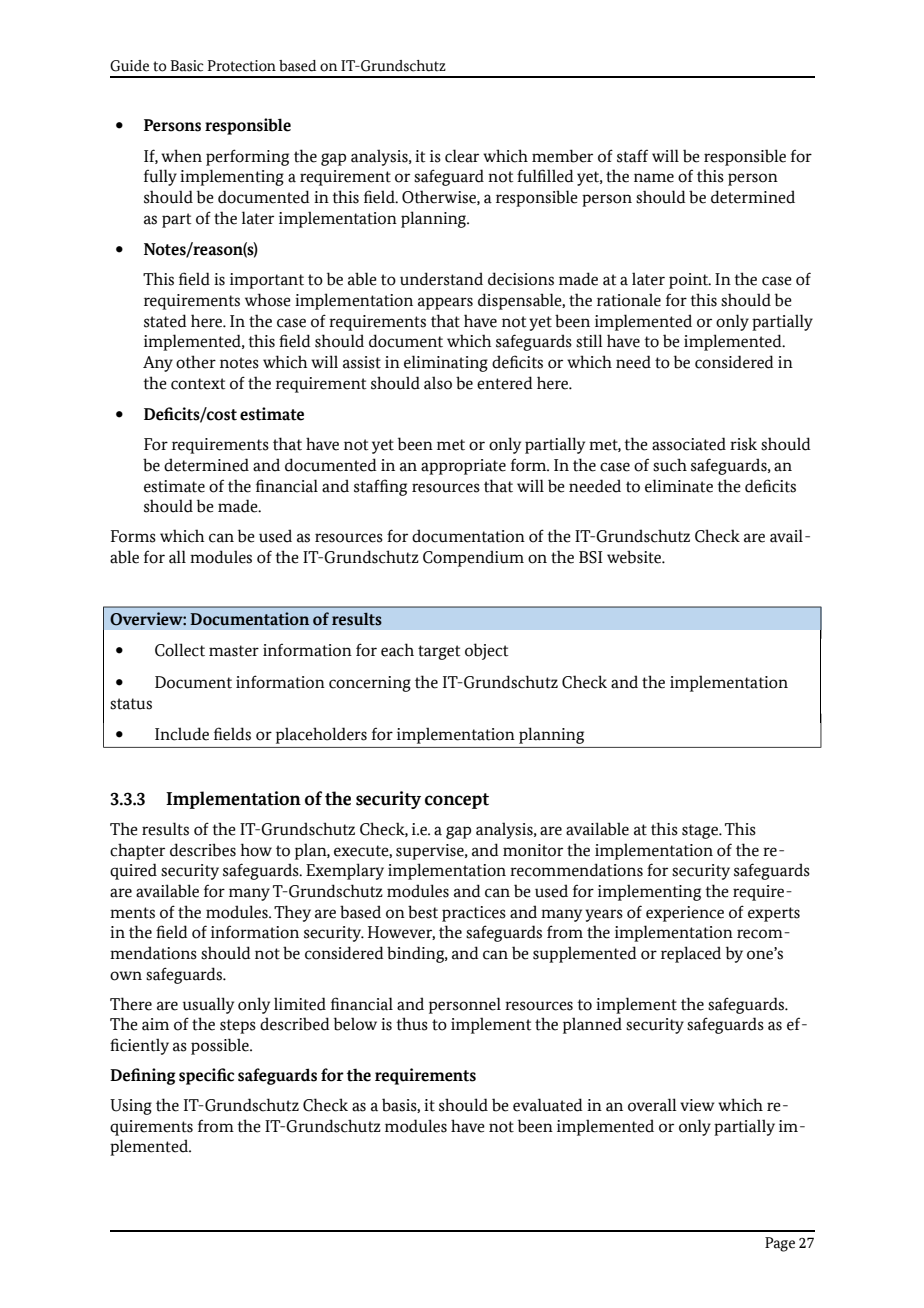  What do you see at coordinates (165, 321) in the screenshot?
I see `stated` at bounding box center [165, 321].
